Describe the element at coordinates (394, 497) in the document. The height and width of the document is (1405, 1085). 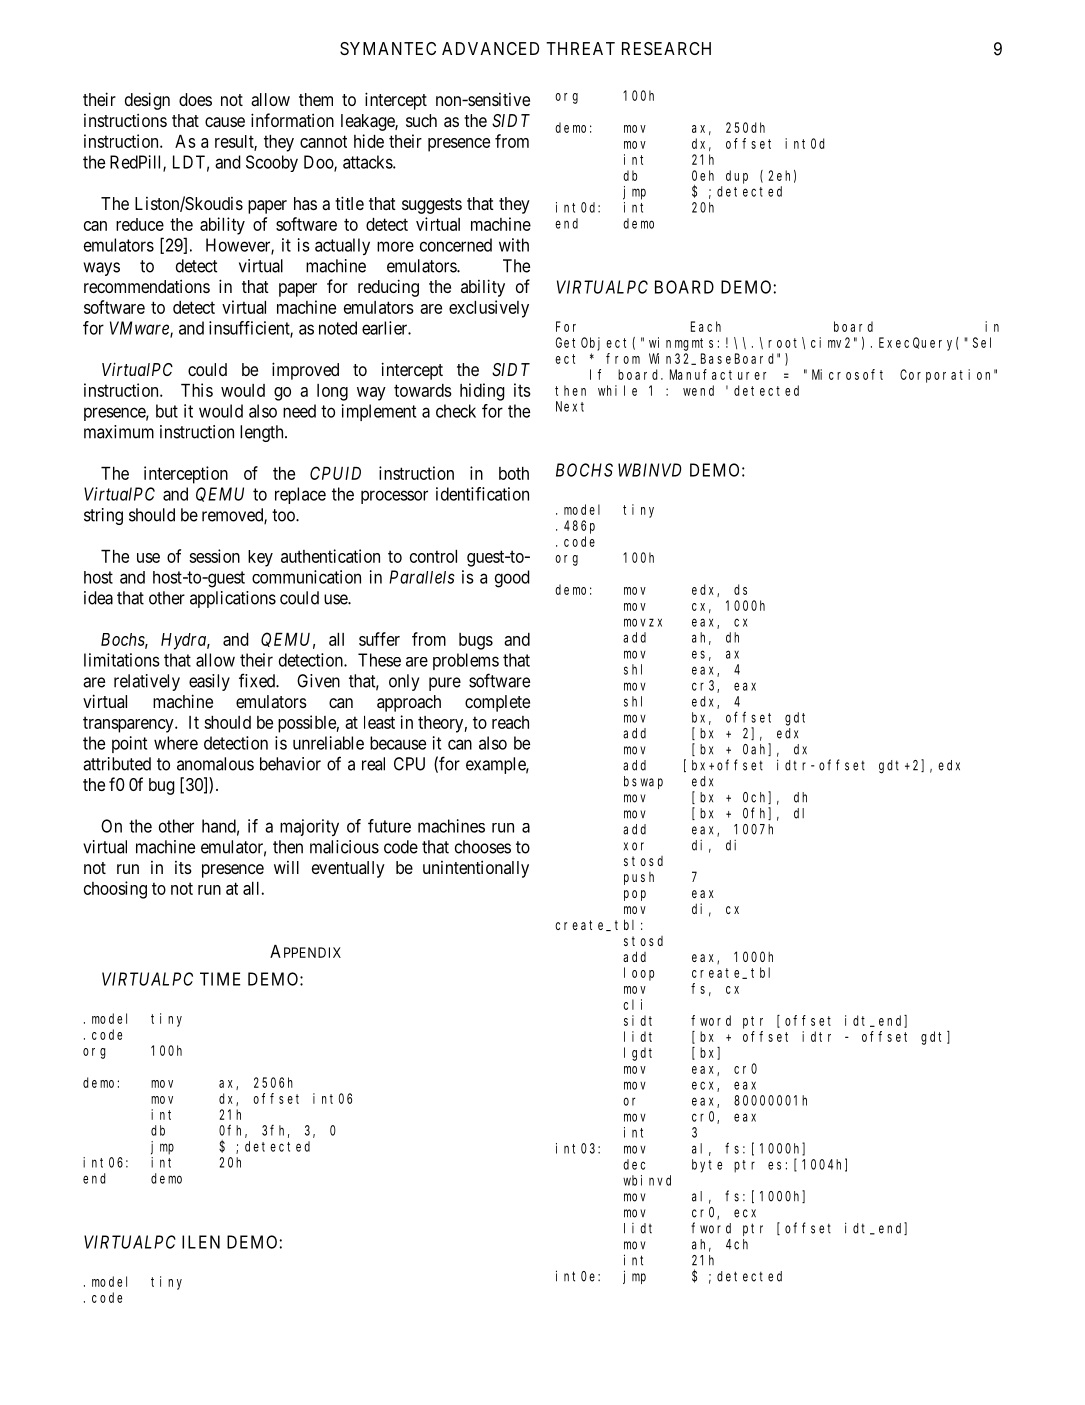
I see `processor` at that location.
